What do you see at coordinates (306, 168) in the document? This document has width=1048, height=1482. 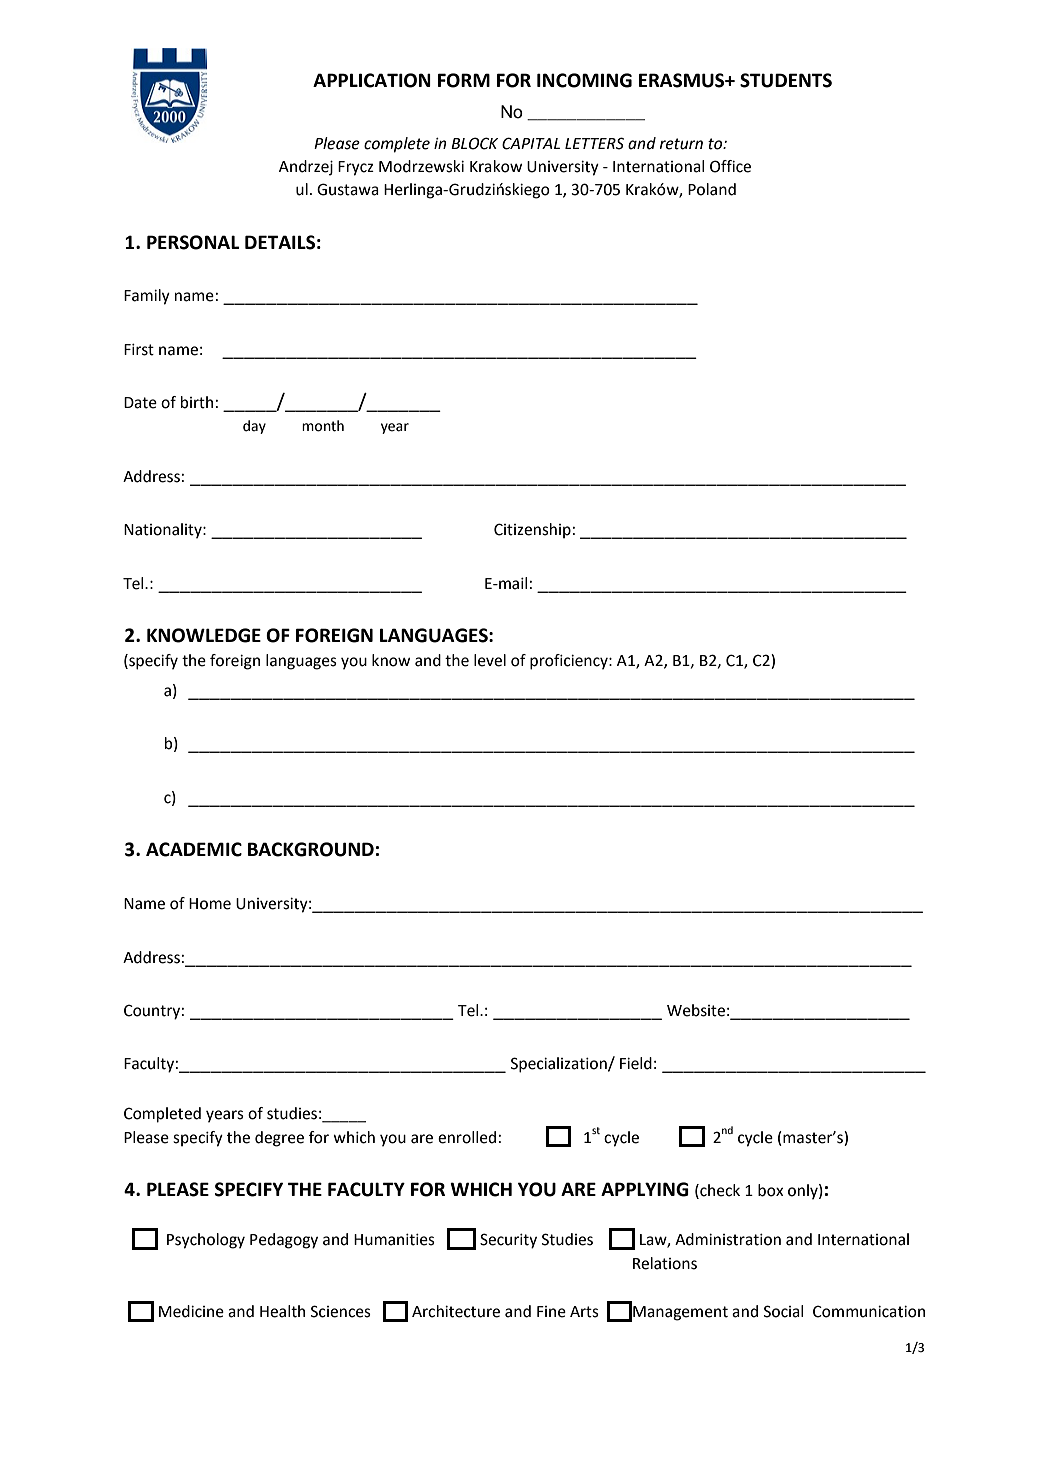 I see `Andrzej` at bounding box center [306, 168].
